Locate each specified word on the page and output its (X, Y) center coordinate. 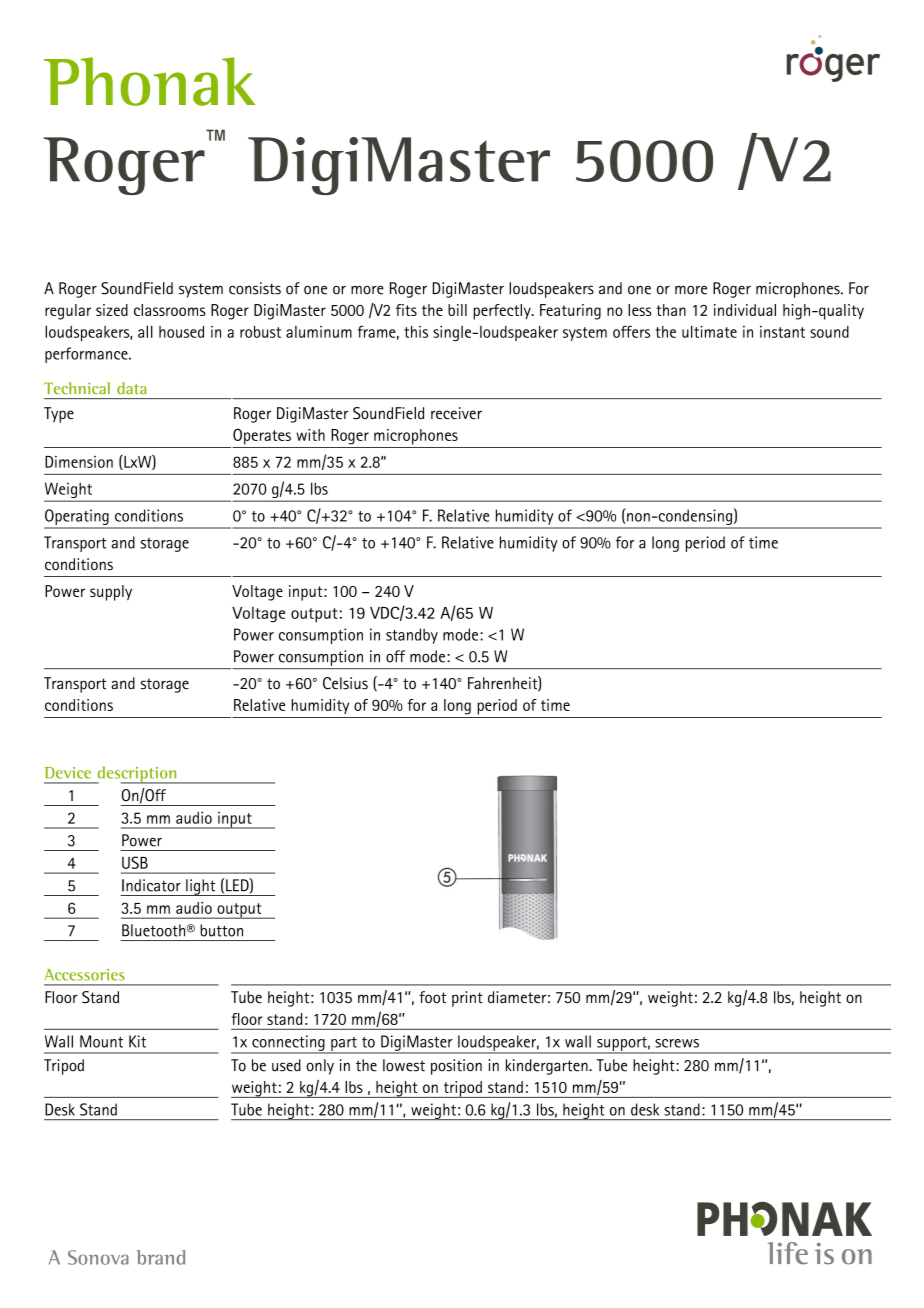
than (671, 310)
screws (677, 1043)
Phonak (149, 81)
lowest (404, 1065)
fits (406, 310)
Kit (137, 1041)
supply (111, 593)
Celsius (345, 683)
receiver (456, 413)
